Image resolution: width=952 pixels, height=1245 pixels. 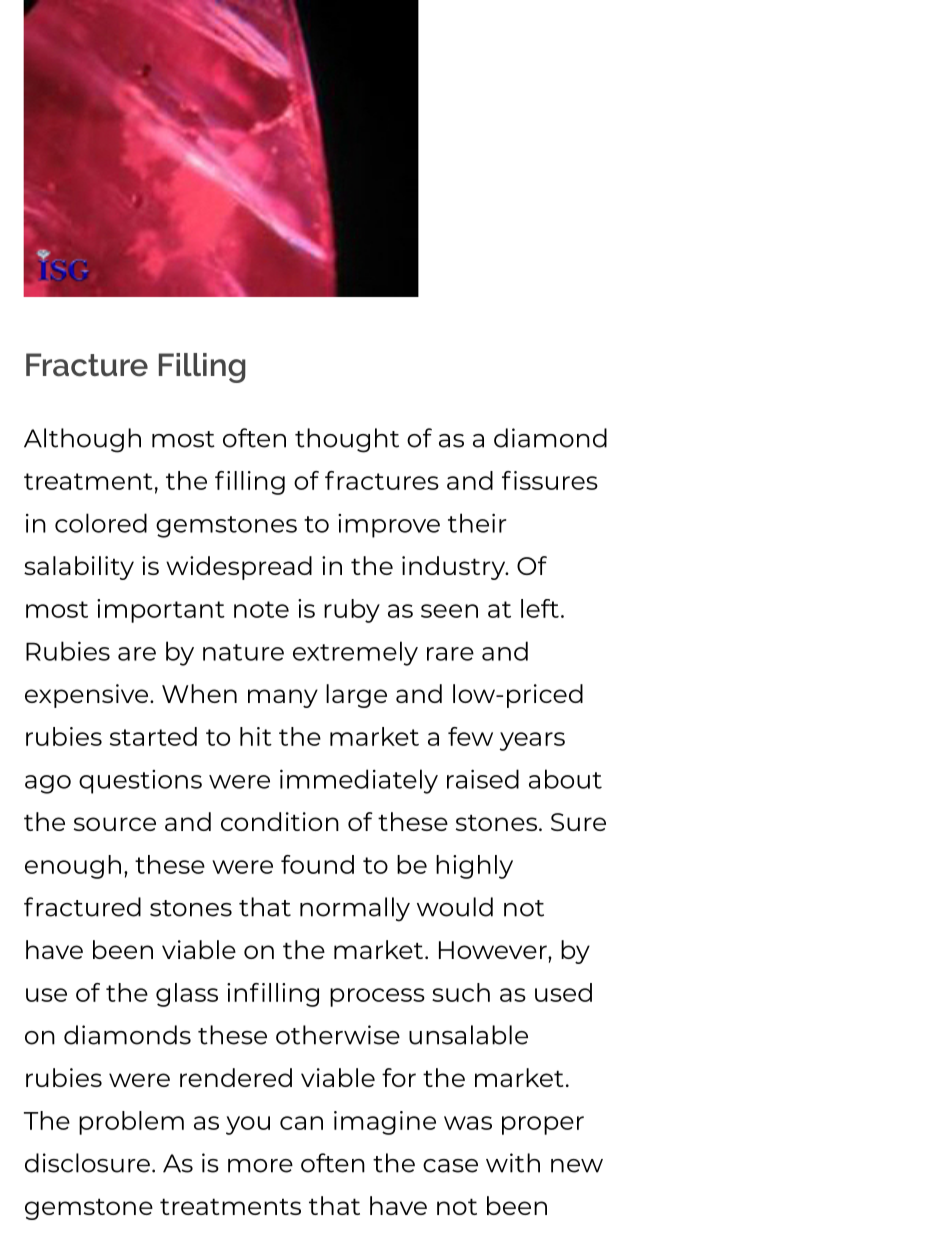 What do you see at coordinates (352, 611) in the document?
I see `ruby` at bounding box center [352, 611].
